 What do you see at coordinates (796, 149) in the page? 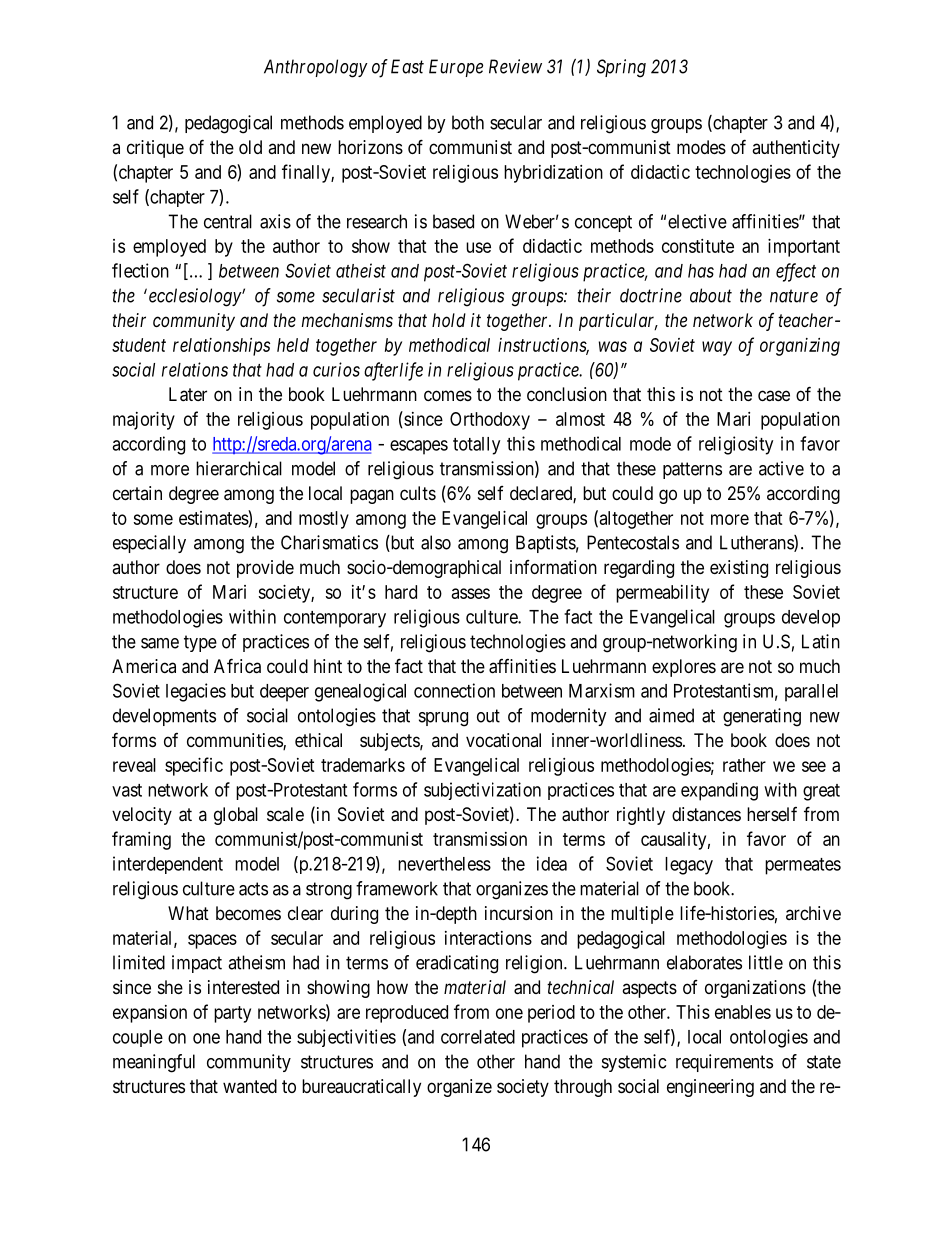
I see `authenticity` at bounding box center [796, 149].
